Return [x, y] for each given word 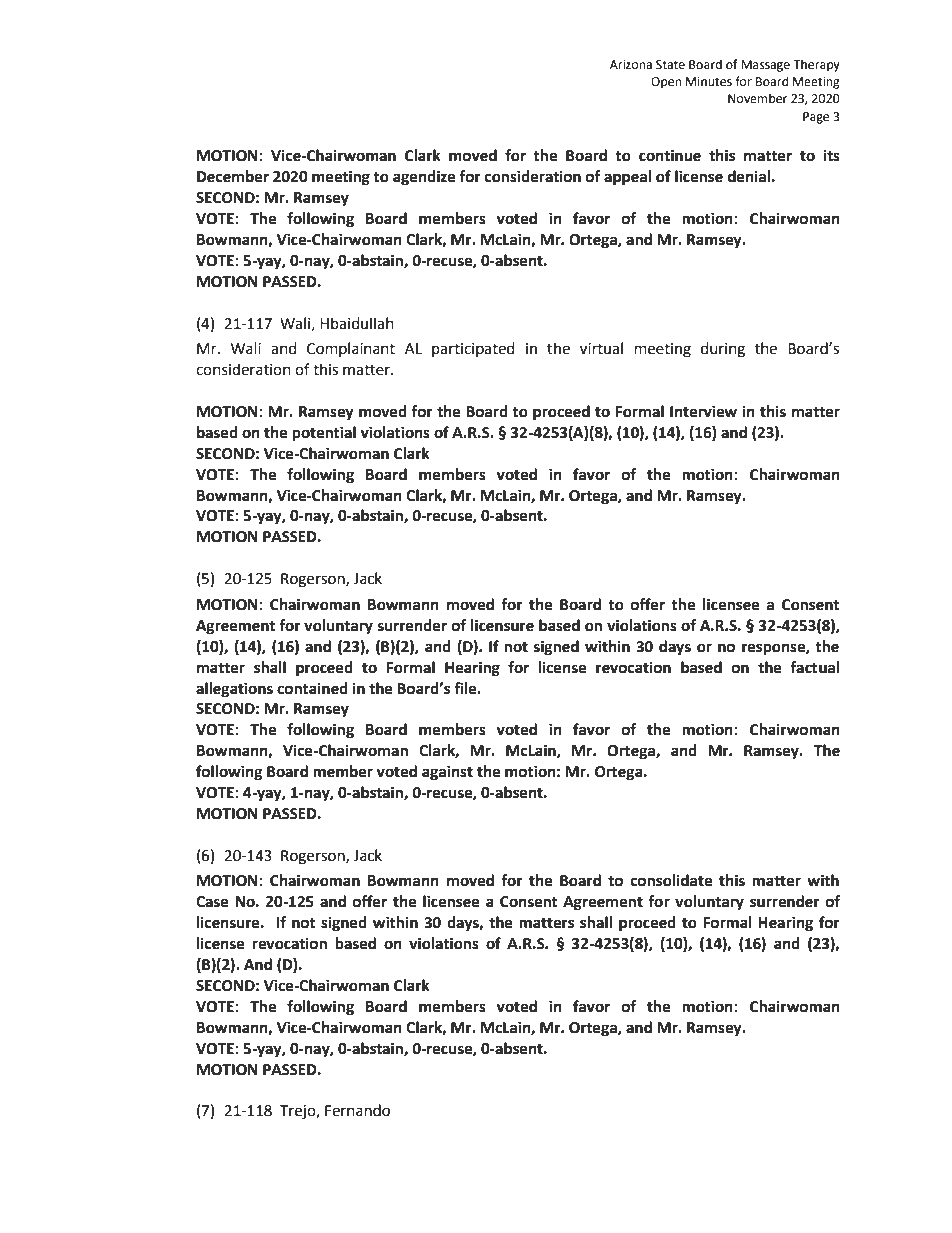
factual [815, 667]
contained [312, 688]
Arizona [631, 64]
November [757, 98]
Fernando [357, 1110]
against [447, 773]
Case [212, 902]
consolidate [671, 880]
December [233, 176]
